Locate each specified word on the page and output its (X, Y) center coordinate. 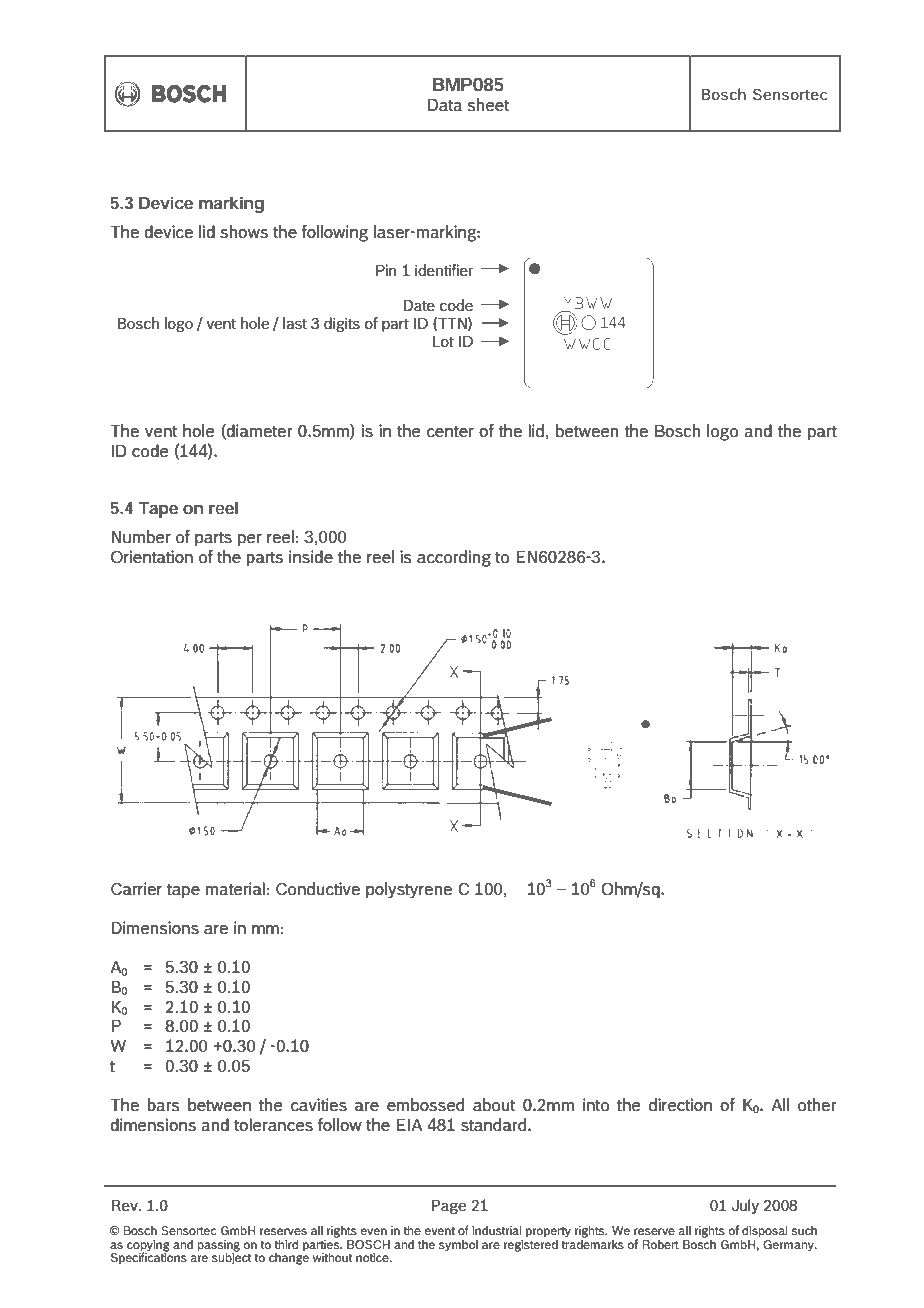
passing (218, 1246)
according (454, 558)
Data (445, 105)
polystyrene (409, 890)
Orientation (152, 557)
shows (244, 232)
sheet (488, 105)
